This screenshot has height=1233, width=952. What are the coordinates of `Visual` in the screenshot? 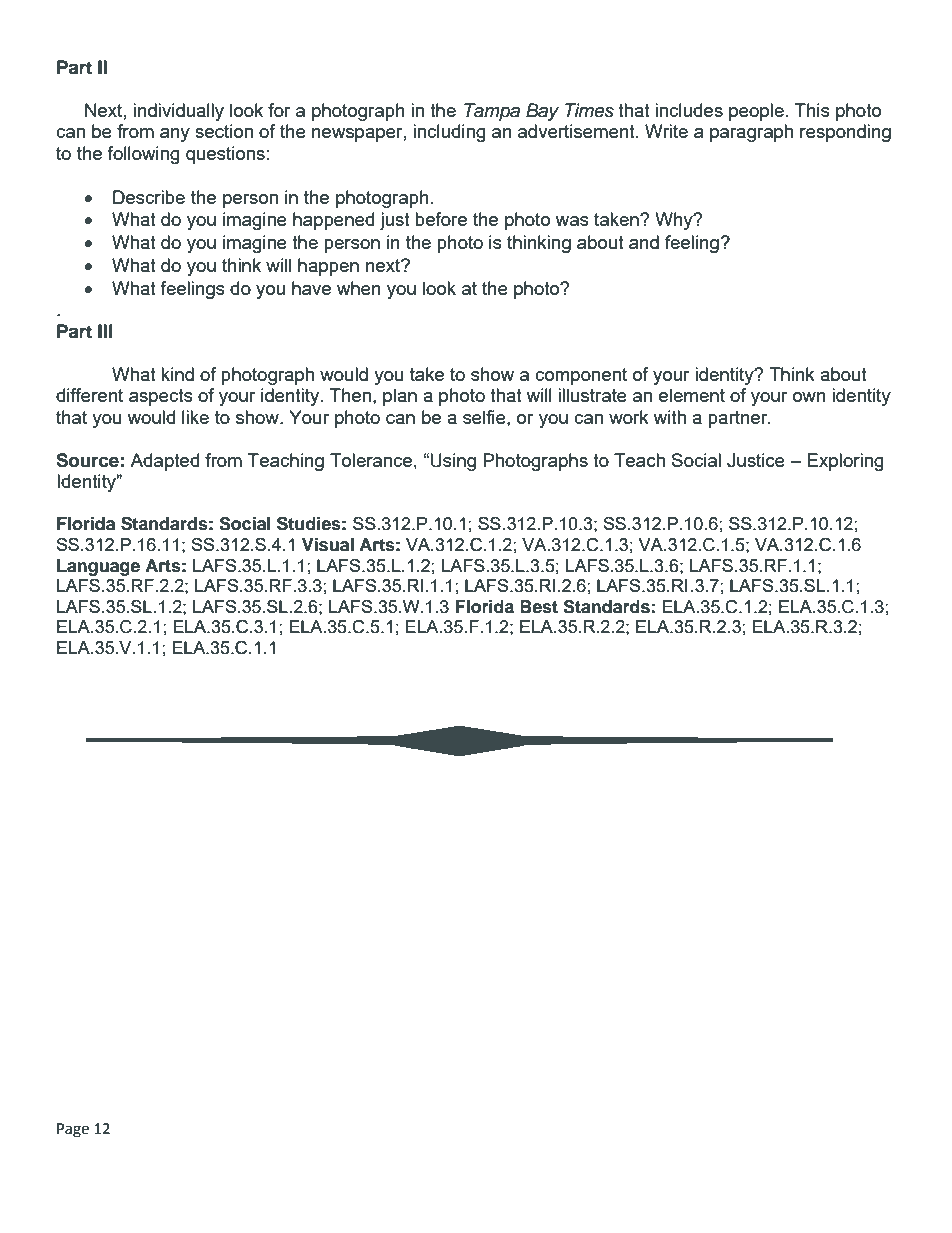 It's located at (328, 545).
